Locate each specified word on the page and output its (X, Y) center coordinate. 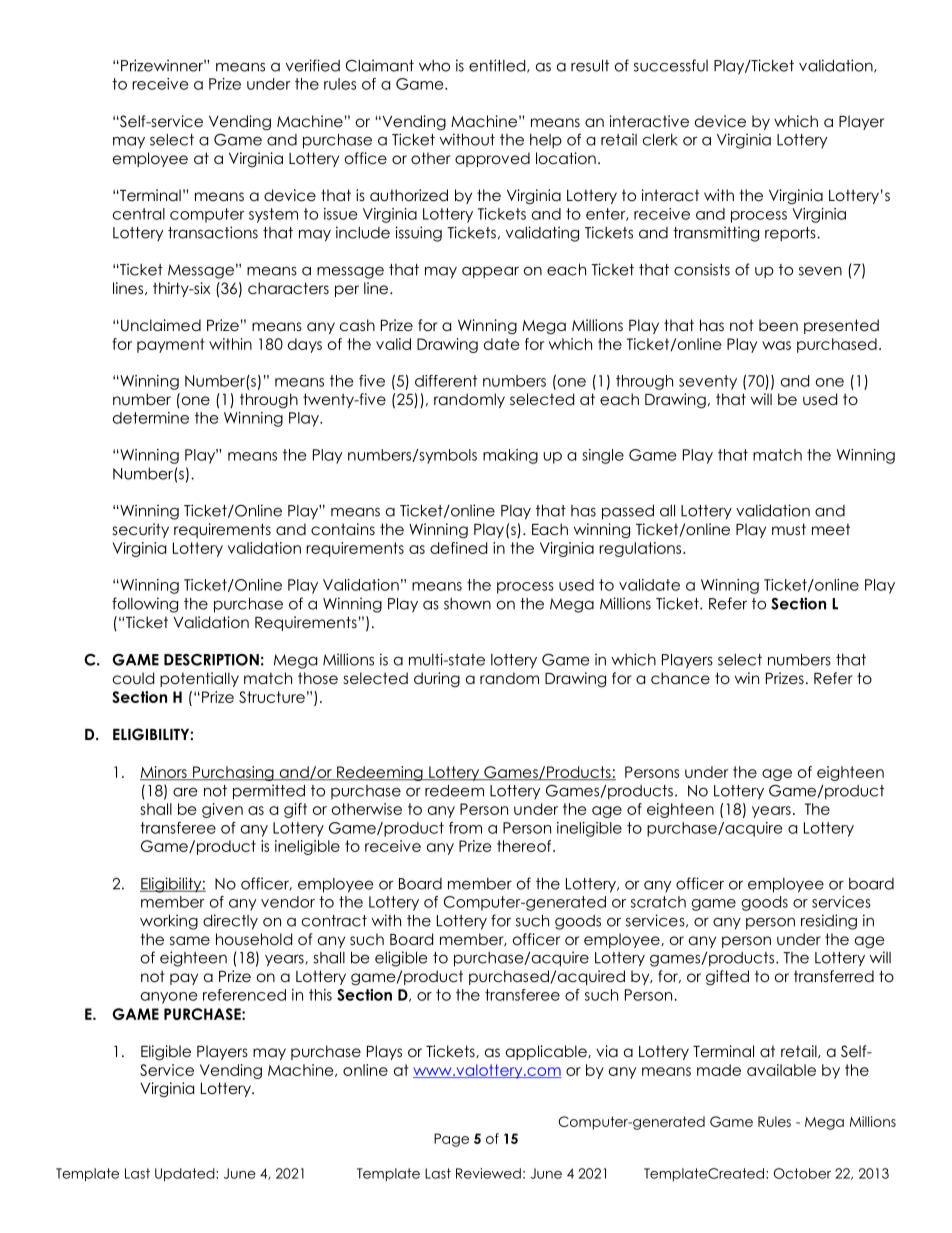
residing (829, 922)
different (446, 381)
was (776, 345)
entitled (498, 66)
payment (171, 345)
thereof (525, 846)
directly (230, 922)
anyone (169, 998)
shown (467, 604)
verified (313, 65)
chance (680, 678)
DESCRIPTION (211, 660)
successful (671, 65)
